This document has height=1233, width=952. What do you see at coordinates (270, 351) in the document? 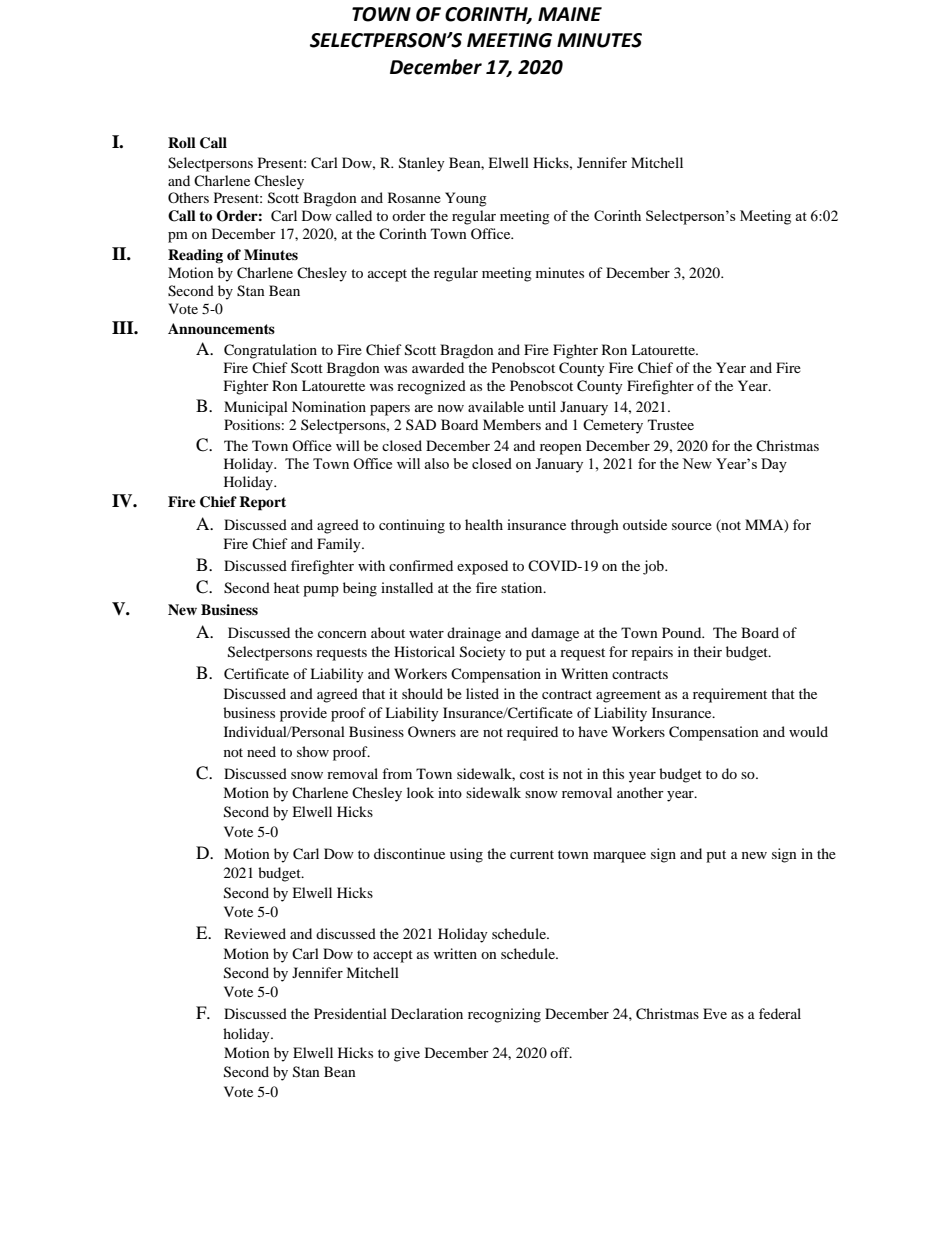
I see `Congratulation` at bounding box center [270, 351].
